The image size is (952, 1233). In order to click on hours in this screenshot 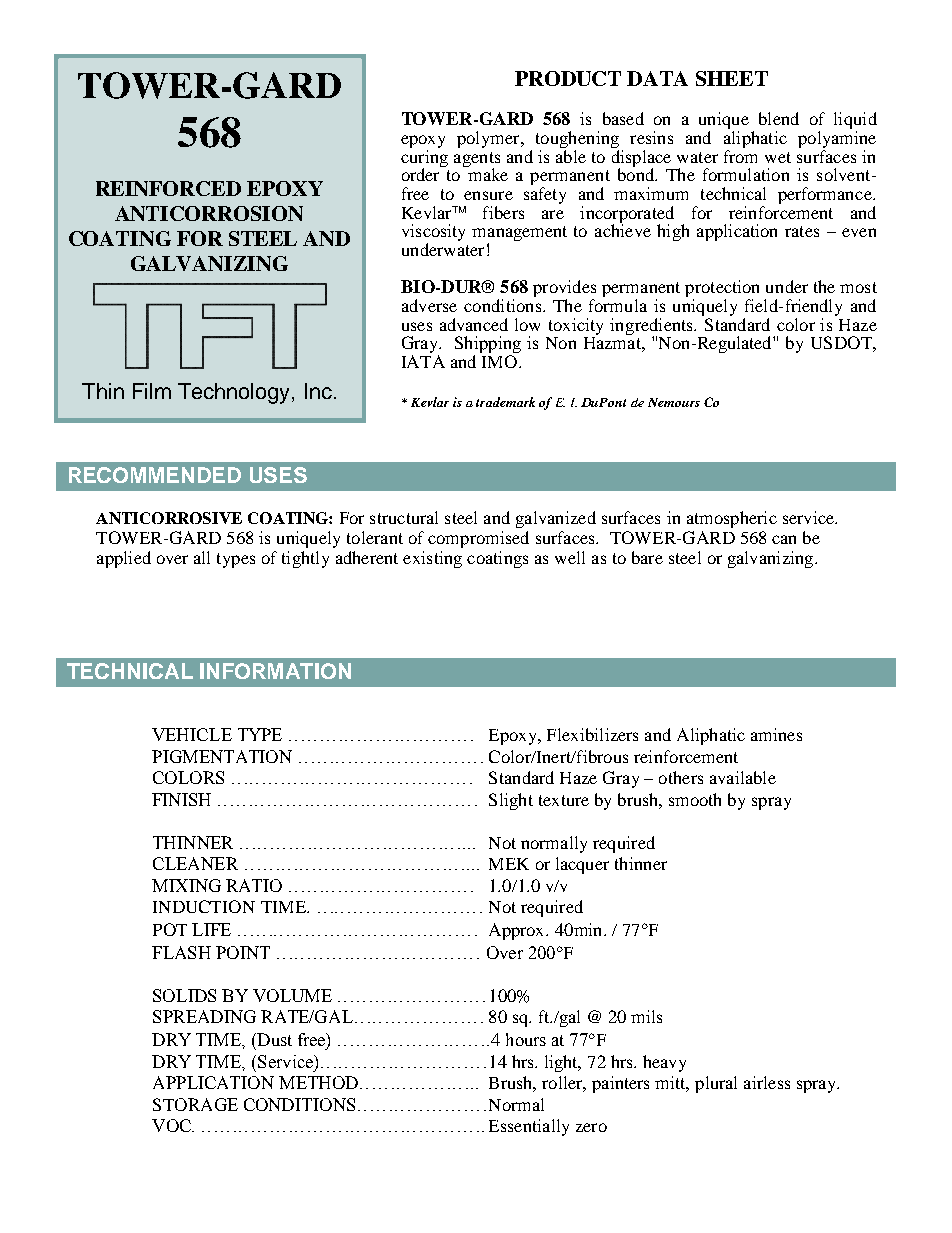, I will do `click(526, 1039)`.
